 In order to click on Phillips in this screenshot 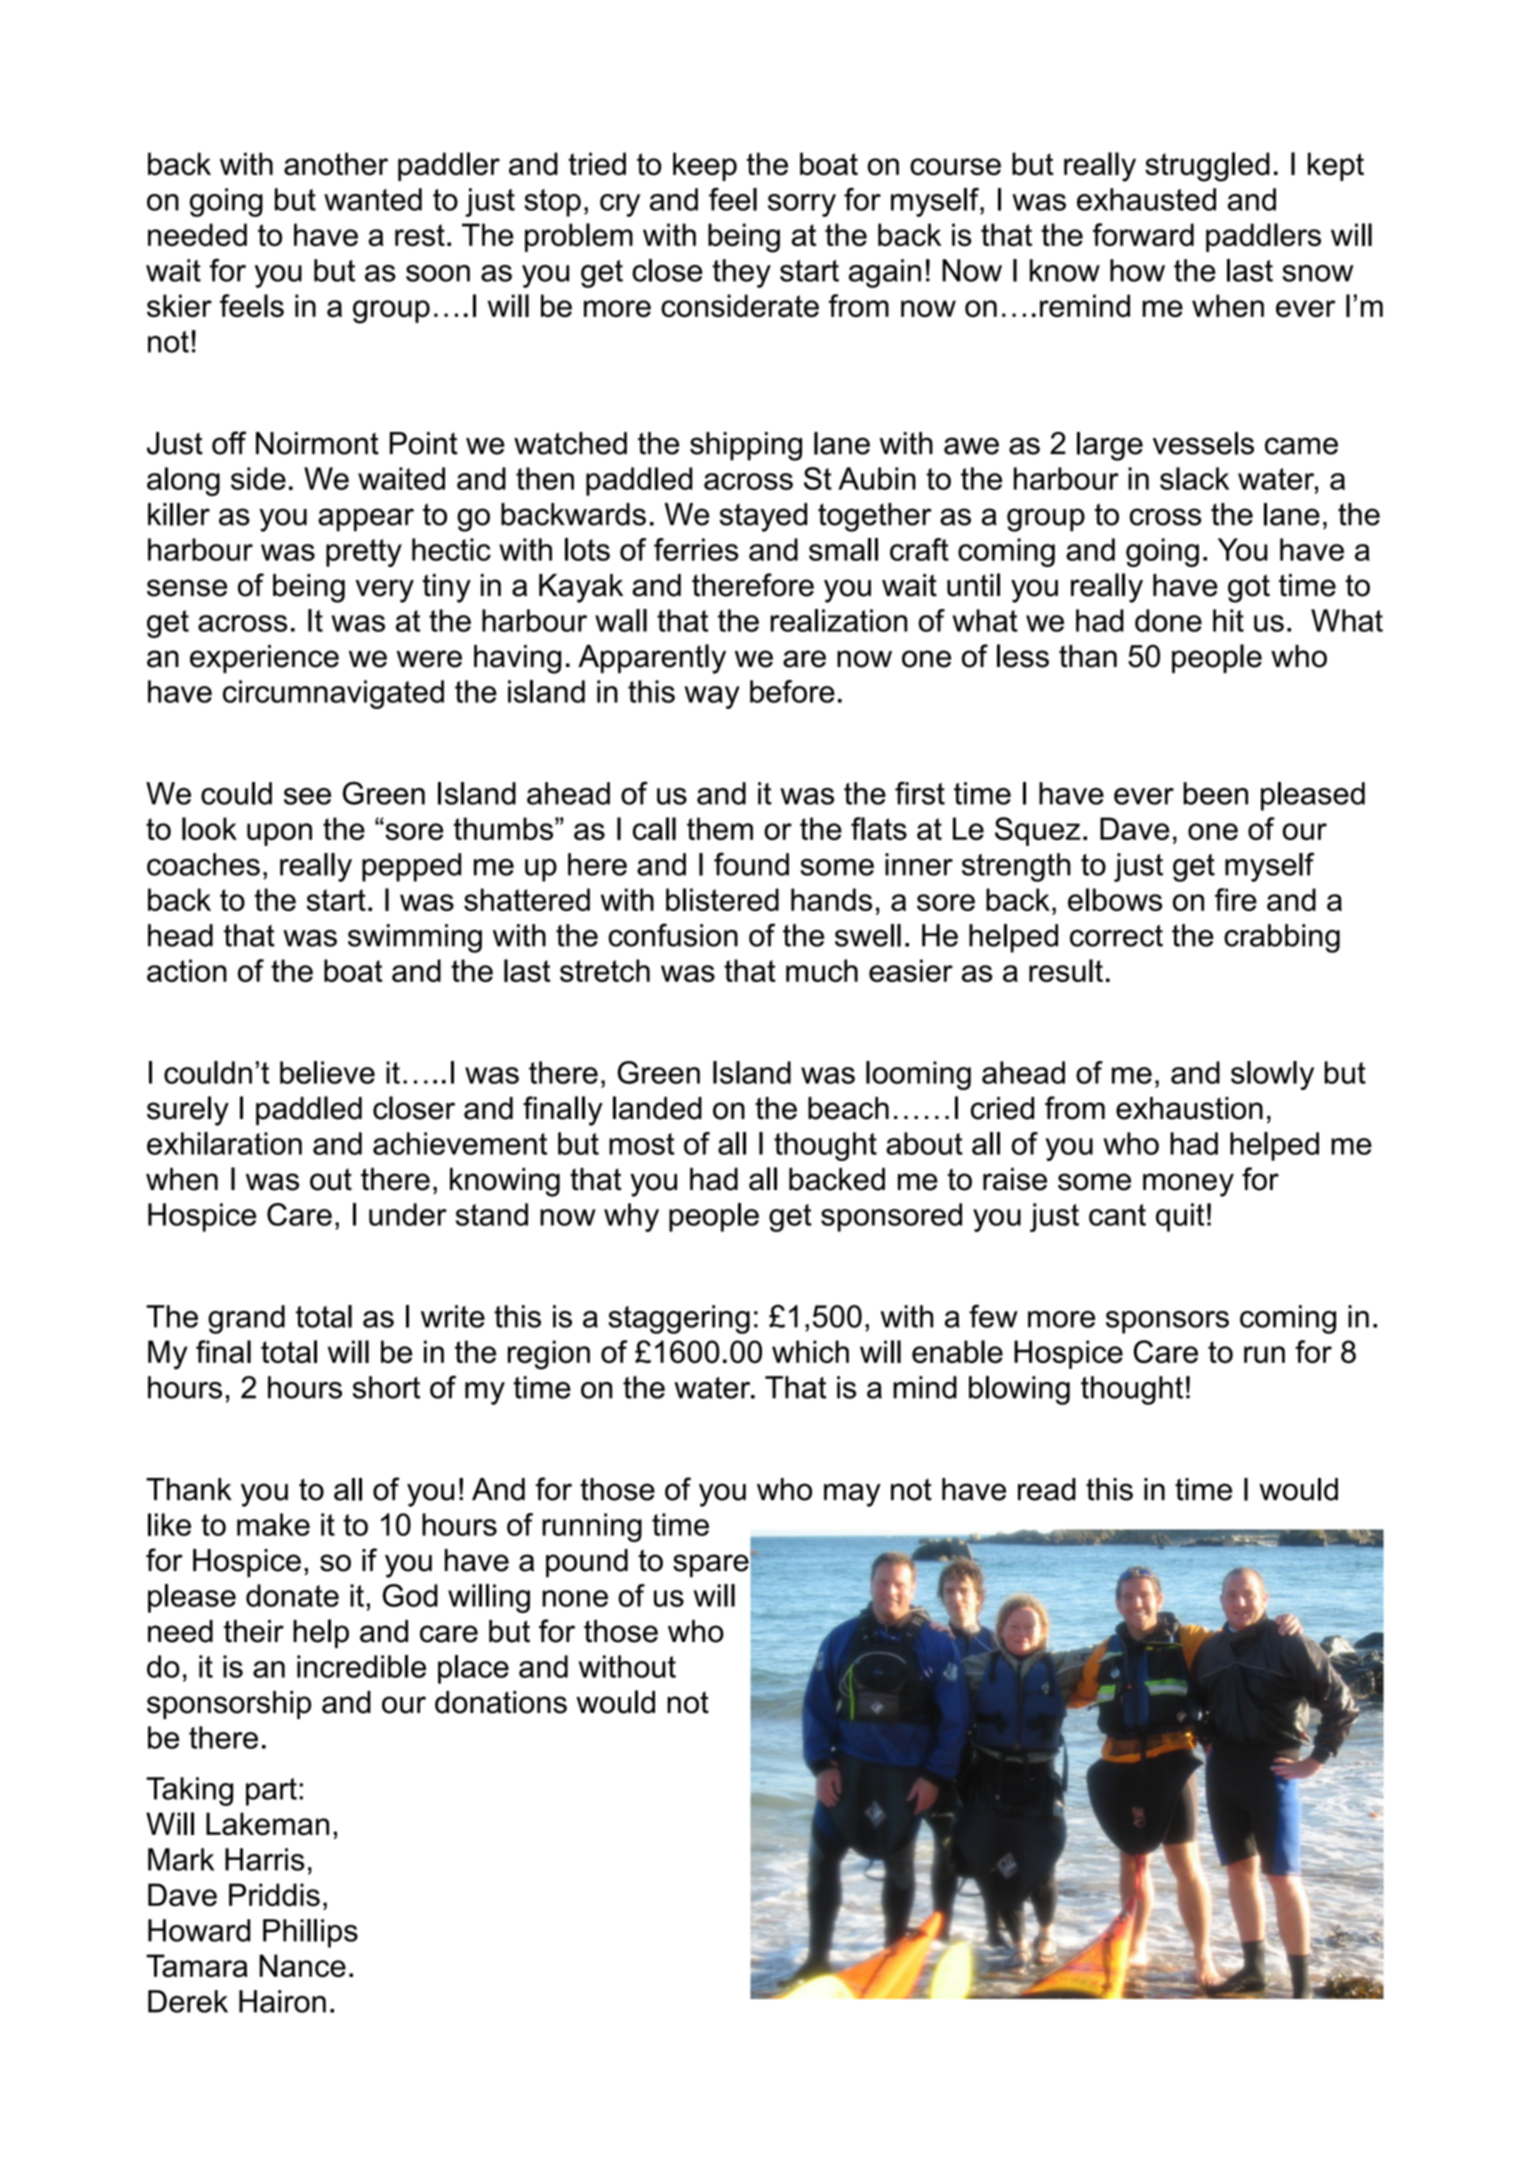, I will do `click(310, 1933)`.
